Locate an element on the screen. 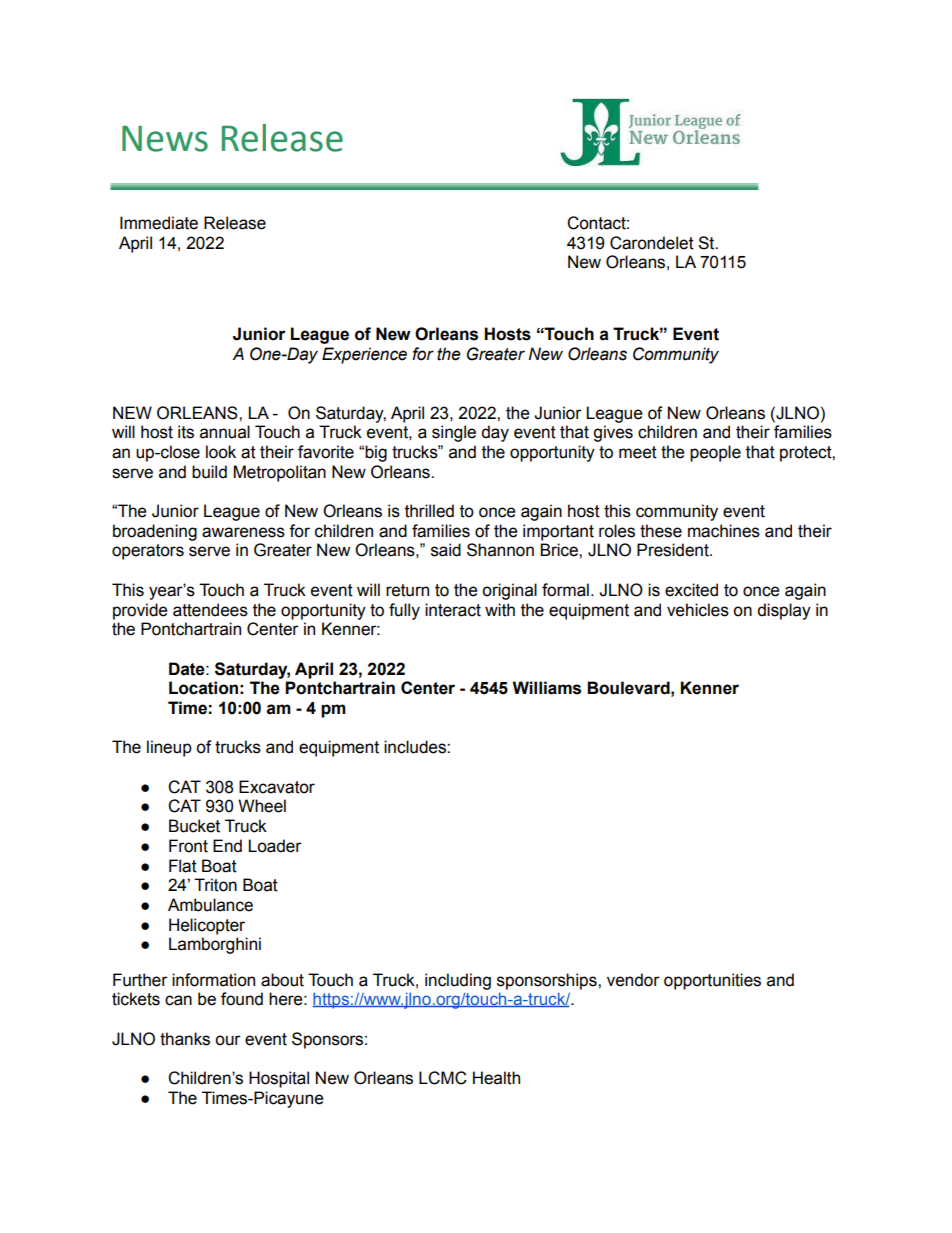 This screenshot has height=1233, width=952. single is located at coordinates (454, 433).
